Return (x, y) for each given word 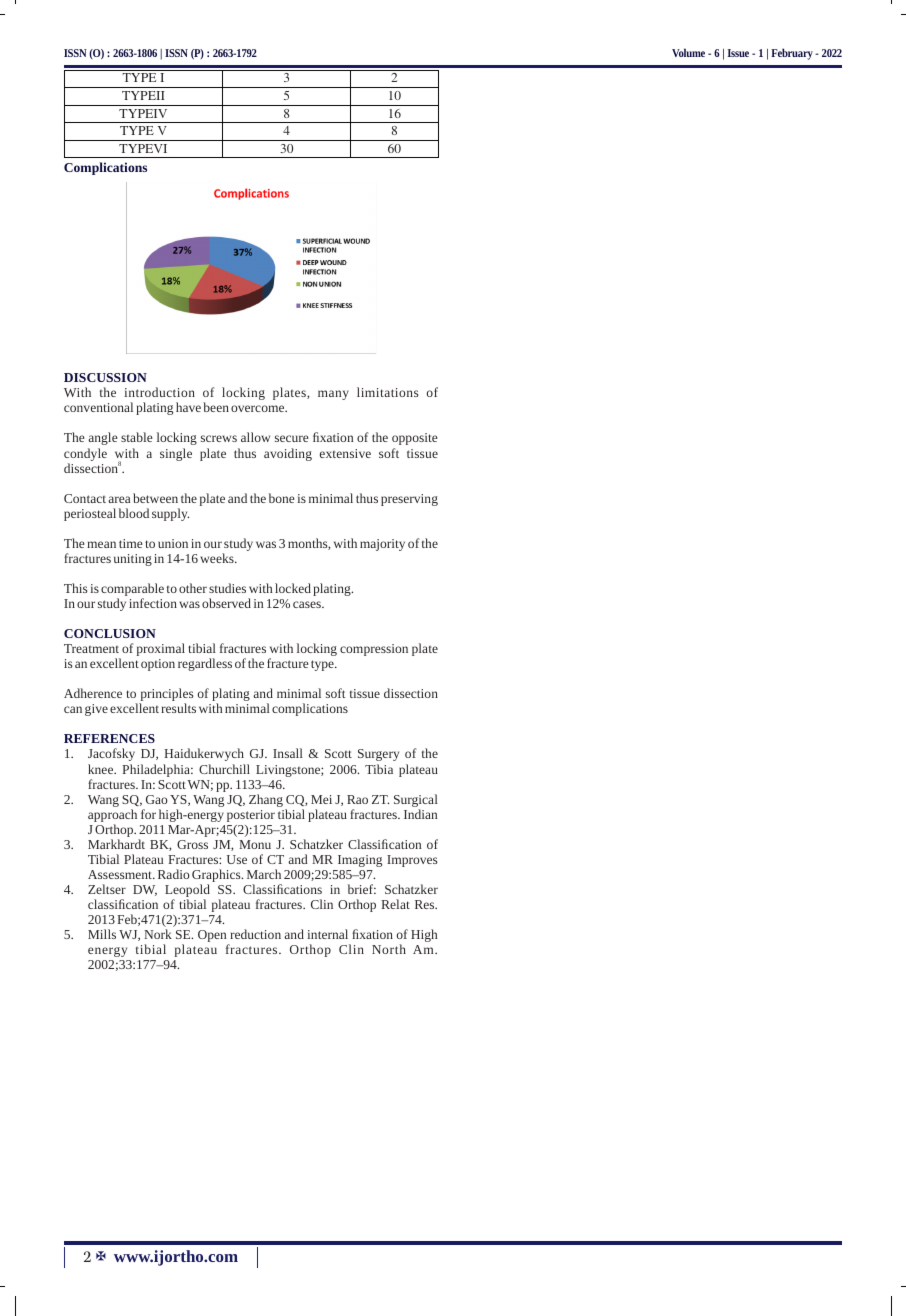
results (178, 708)
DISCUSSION (105, 377)
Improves (412, 861)
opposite (415, 439)
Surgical (416, 802)
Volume (688, 52)
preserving (409, 500)
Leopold (187, 892)
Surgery (378, 755)
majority (382, 545)
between (155, 498)
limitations (388, 392)
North (389, 949)
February (792, 54)
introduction (159, 392)
